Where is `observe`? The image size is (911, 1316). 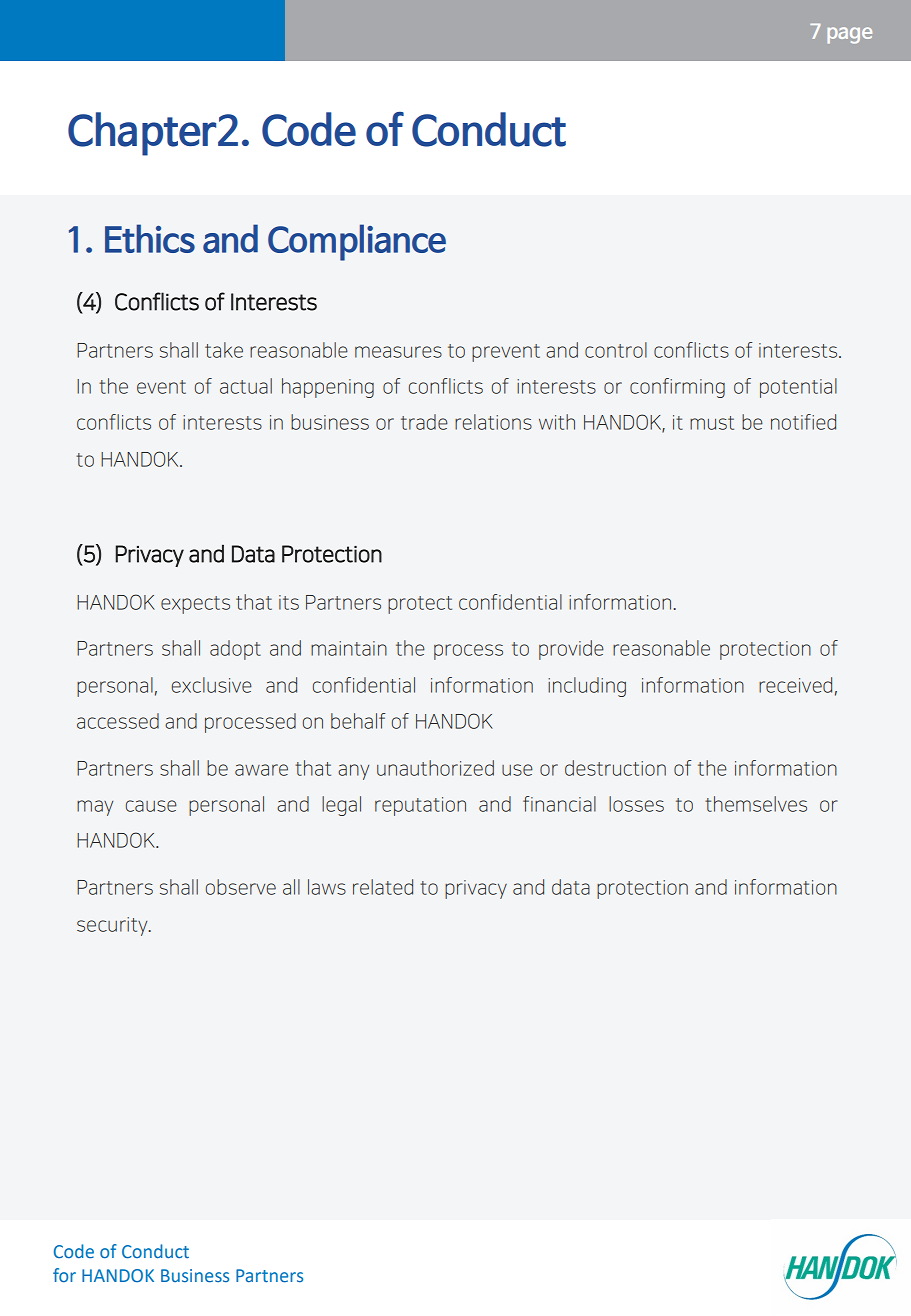
observe is located at coordinates (241, 887).
